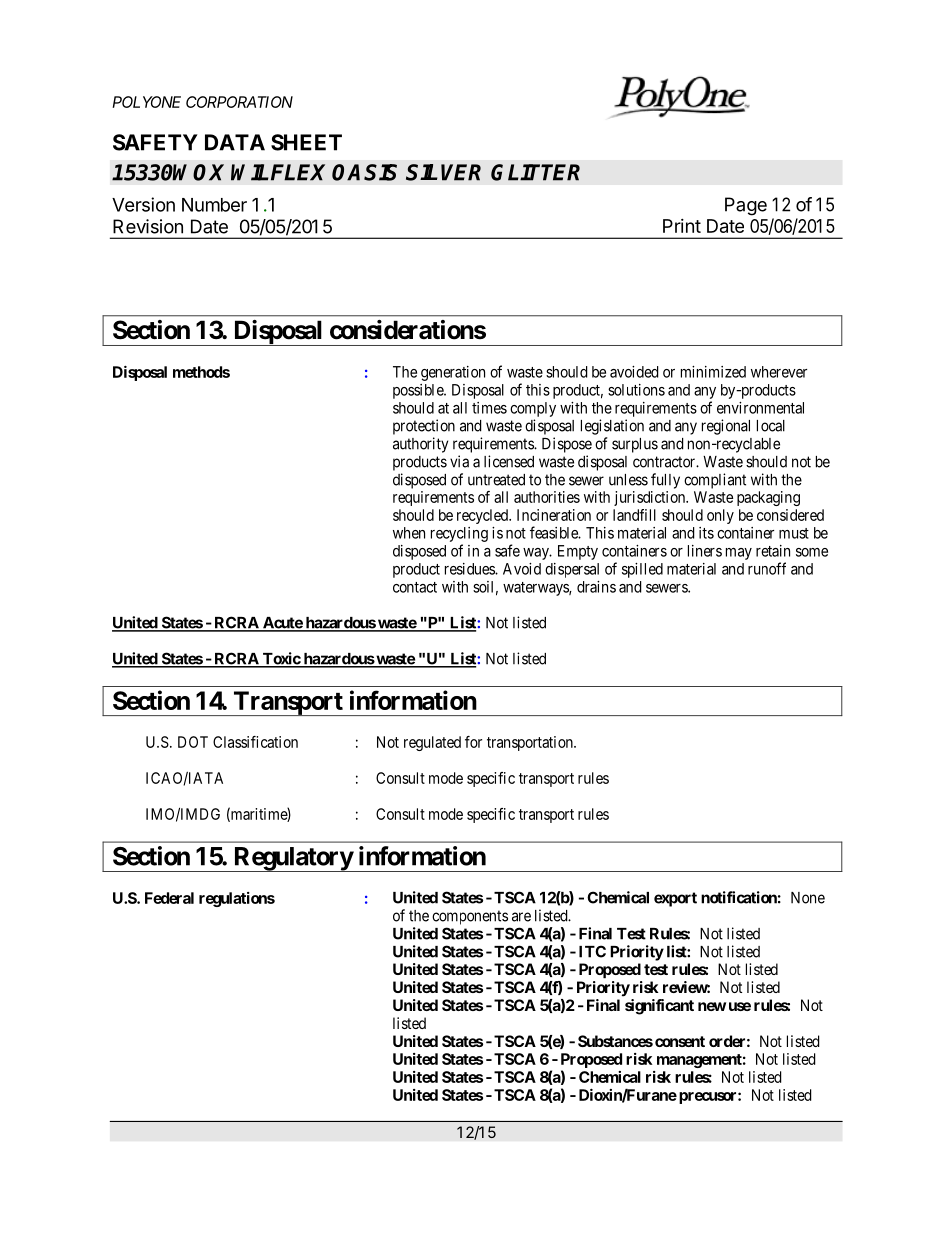  Describe the element at coordinates (470, 917) in the screenshot. I see `components` at that location.
